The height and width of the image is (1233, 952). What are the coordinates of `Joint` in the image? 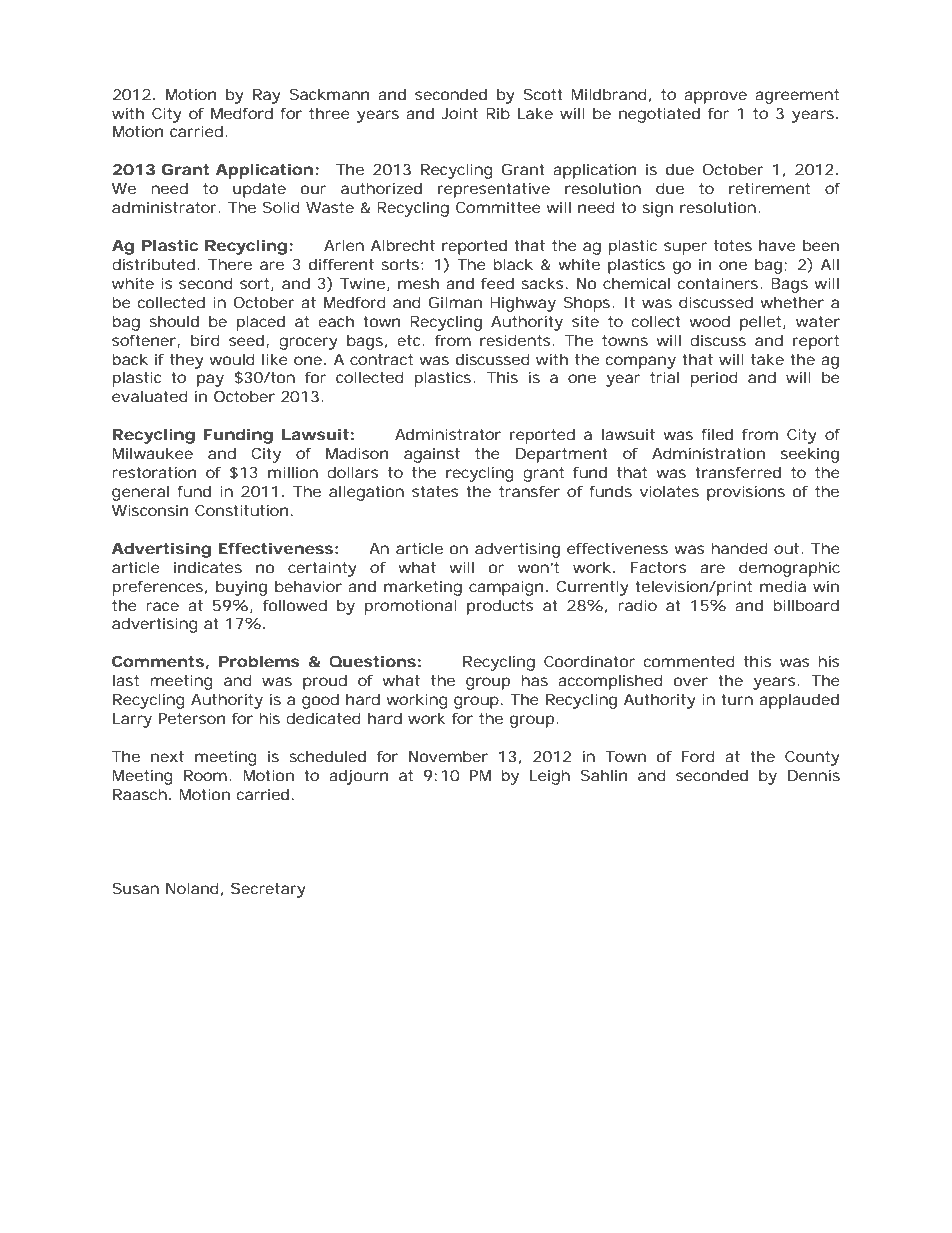 It's located at (459, 113).
